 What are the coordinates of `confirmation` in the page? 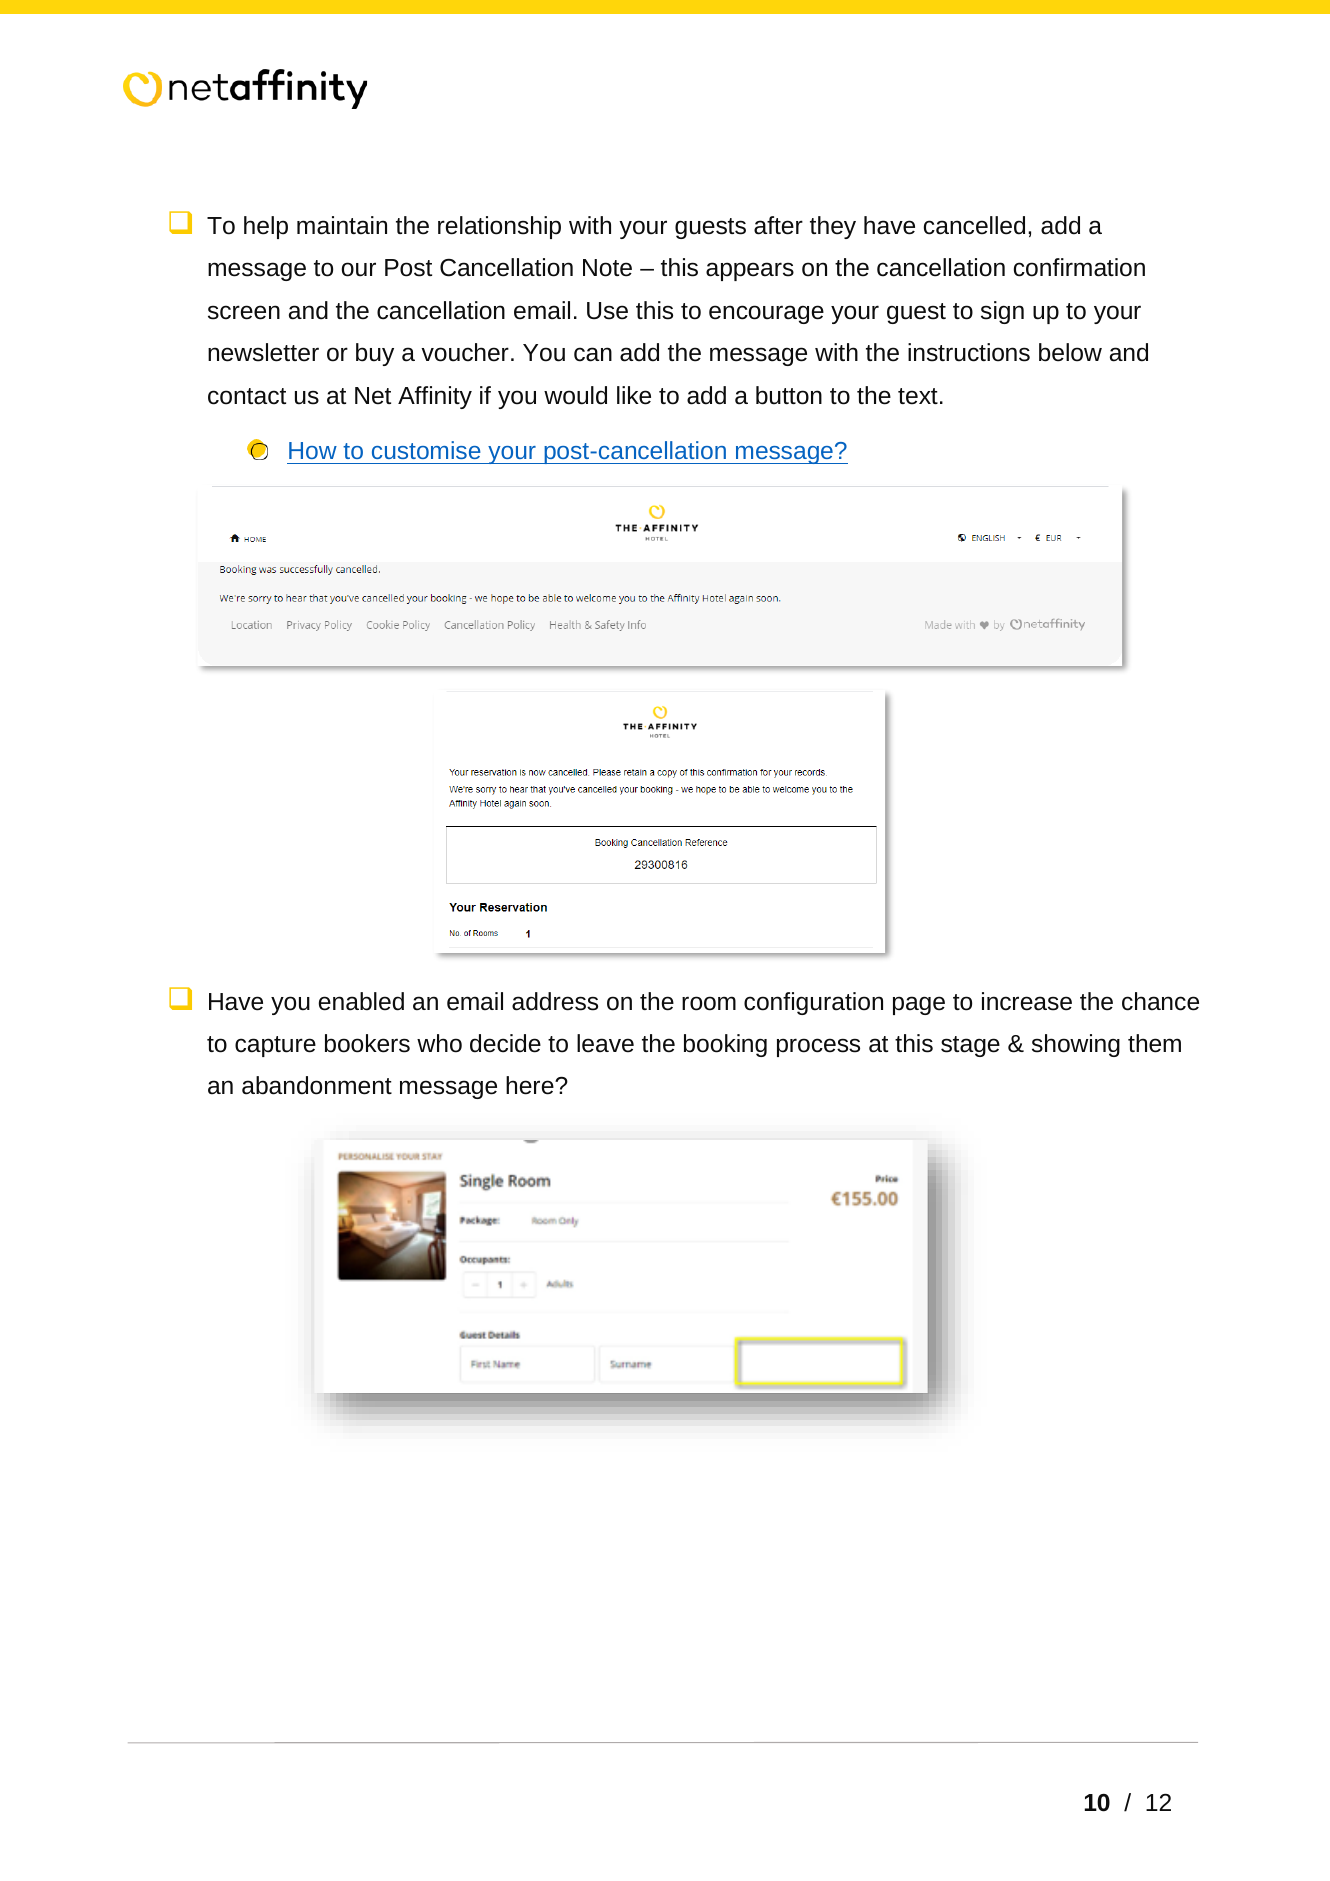 It's located at (1079, 267).
